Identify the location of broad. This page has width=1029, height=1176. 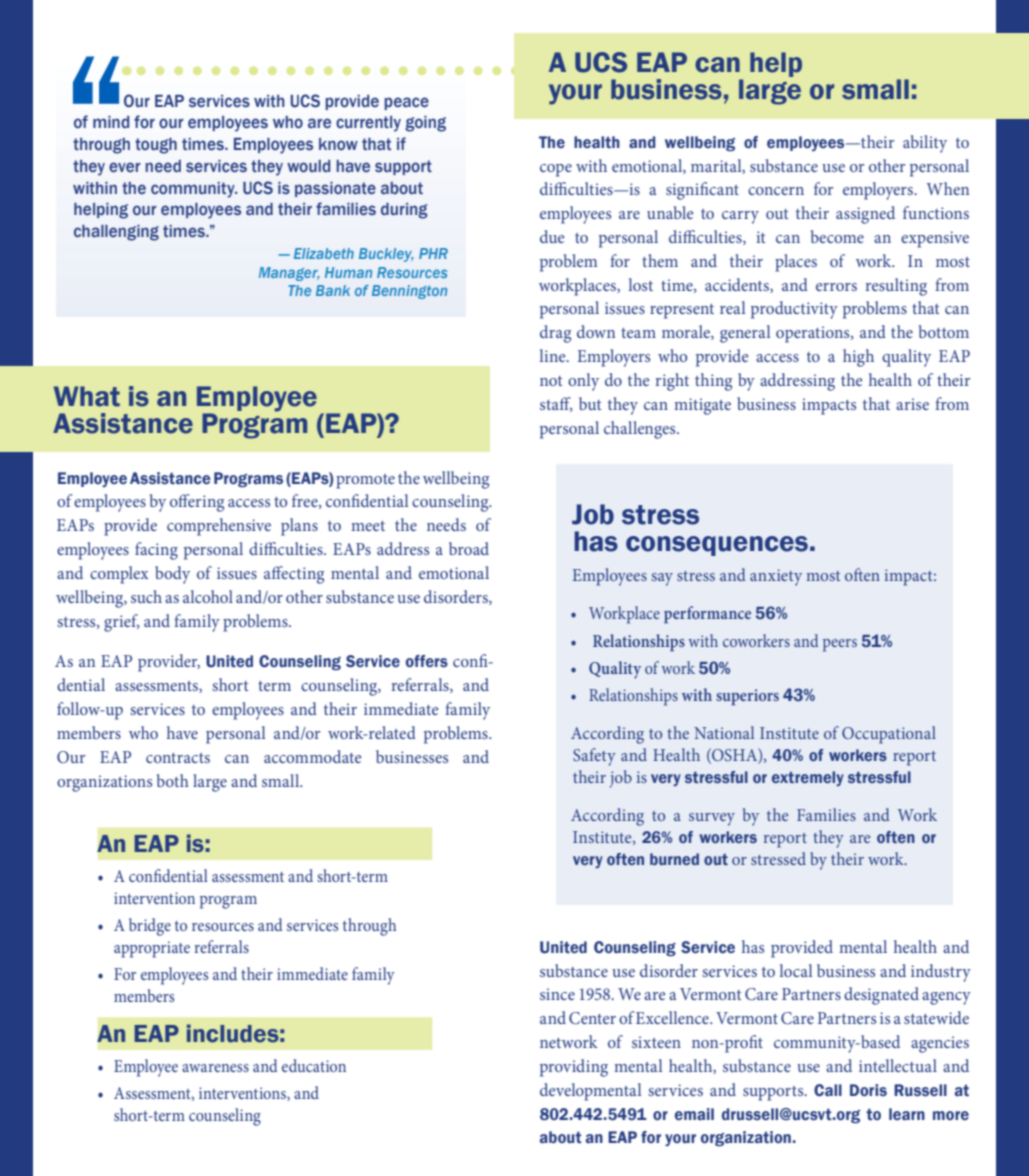
(469, 548).
